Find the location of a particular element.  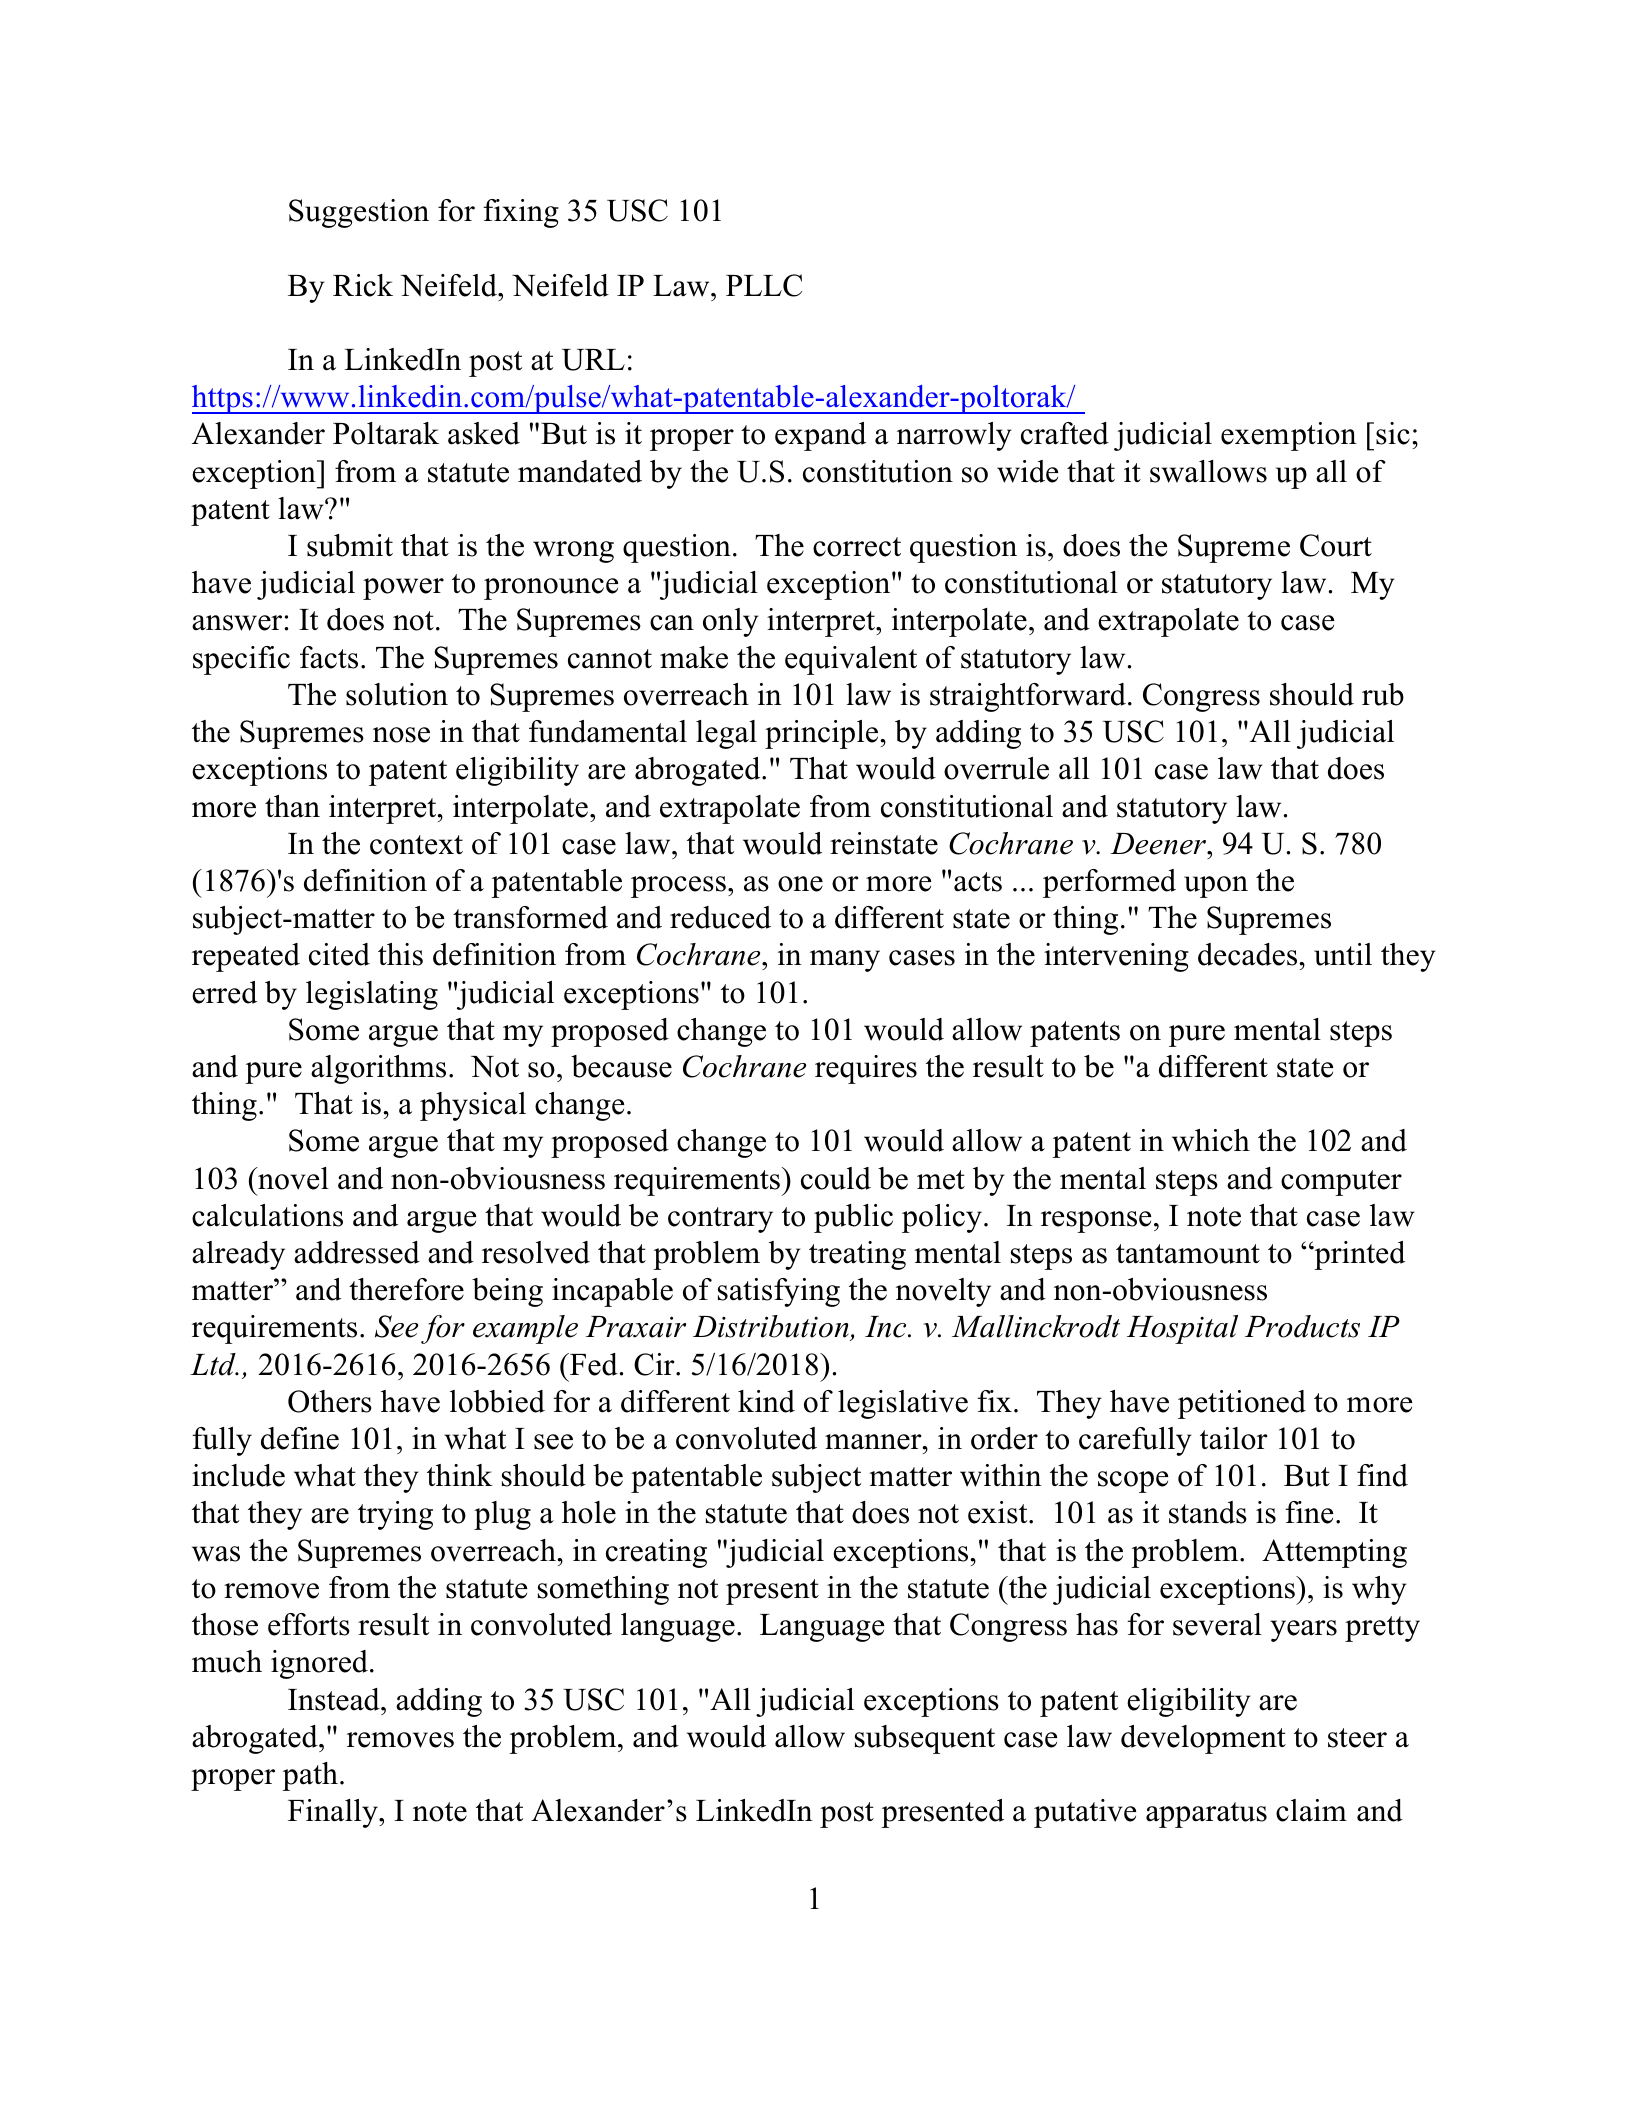

subsequent is located at coordinates (925, 1739).
